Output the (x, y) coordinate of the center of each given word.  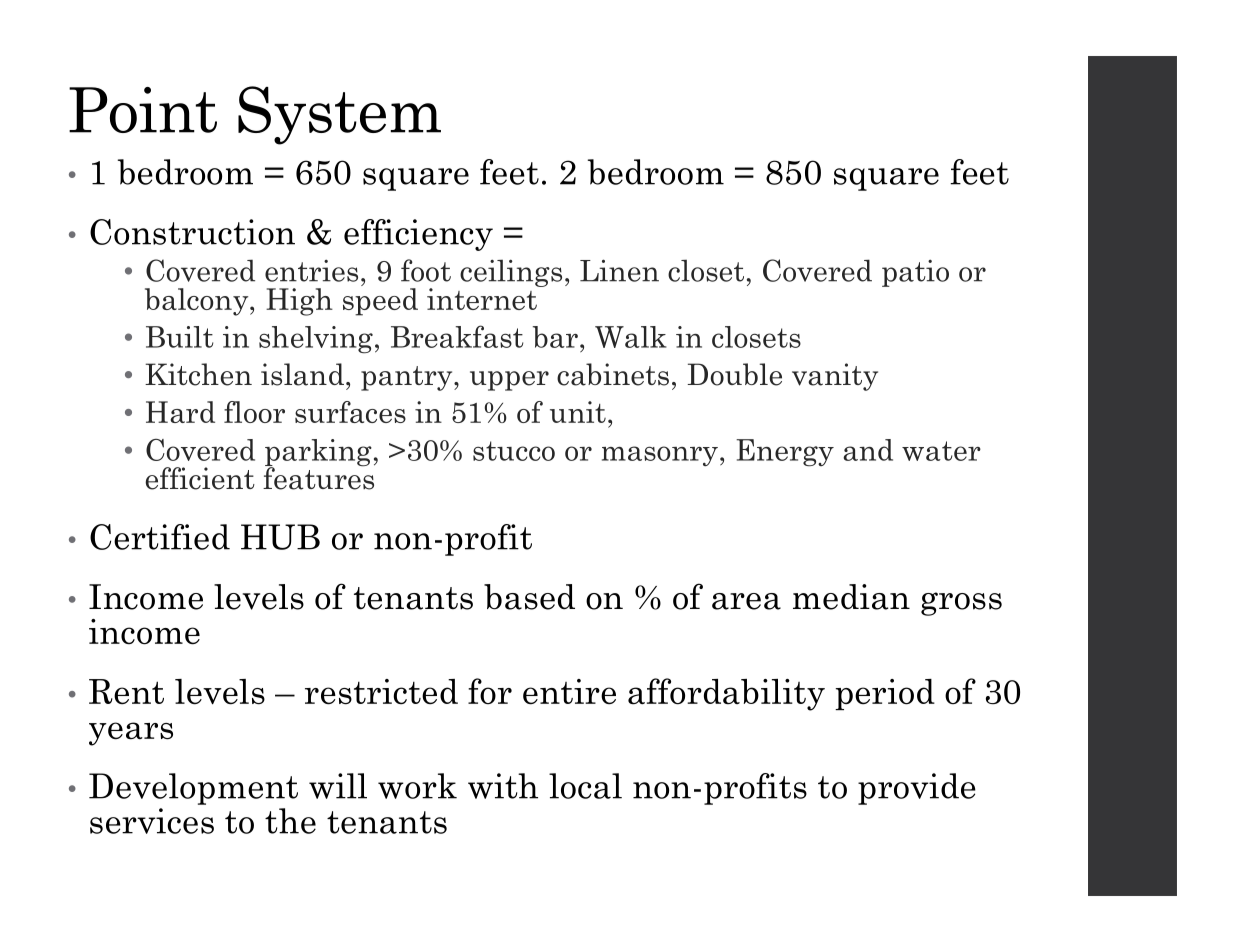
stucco (514, 451)
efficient (200, 478)
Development (193, 789)
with (503, 786)
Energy (785, 453)
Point (143, 110)
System (339, 115)
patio (915, 273)
